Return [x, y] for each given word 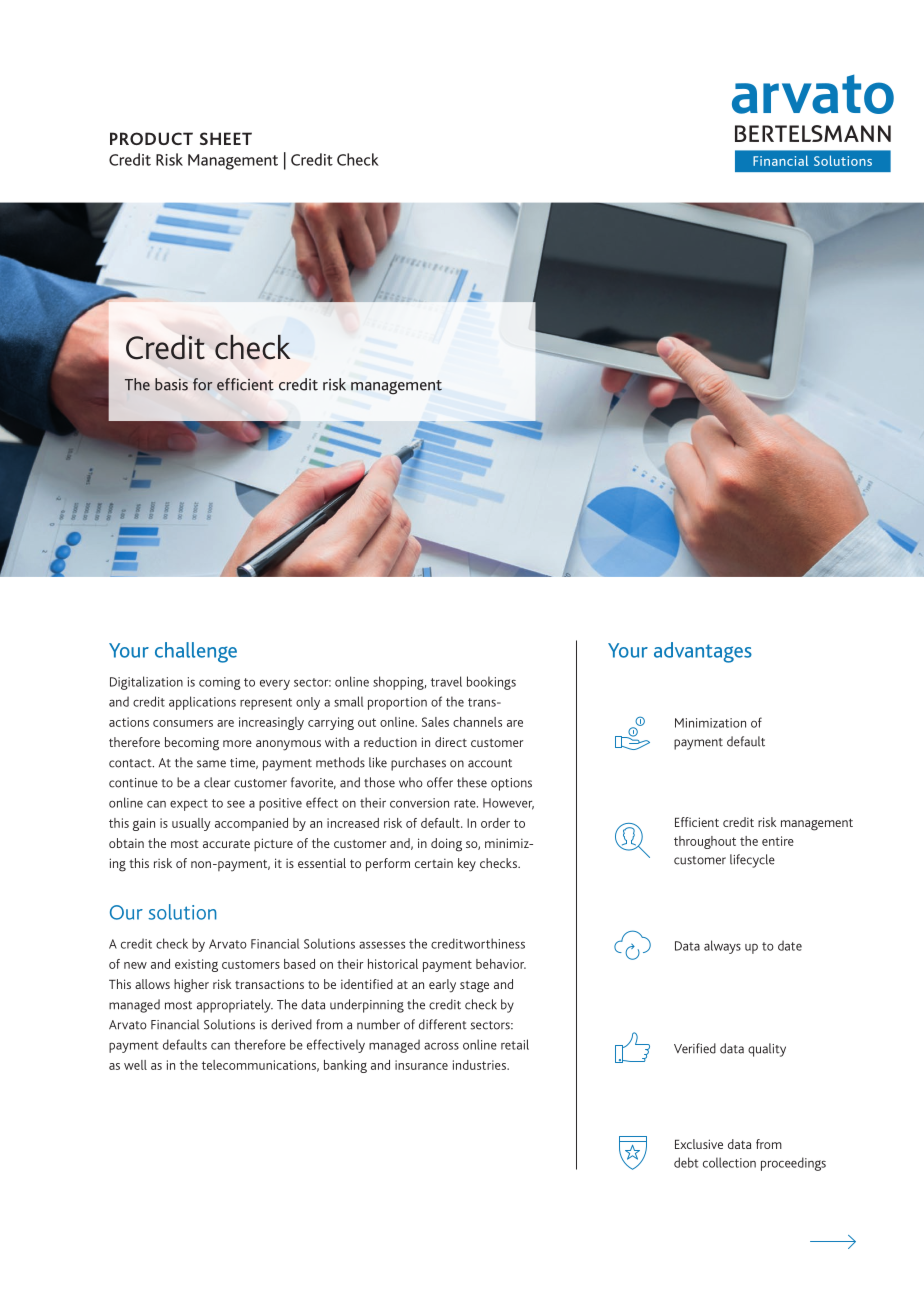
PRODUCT [151, 138]
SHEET [226, 138]
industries [480, 1065]
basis [171, 384]
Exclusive [699, 1144]
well [135, 1065]
